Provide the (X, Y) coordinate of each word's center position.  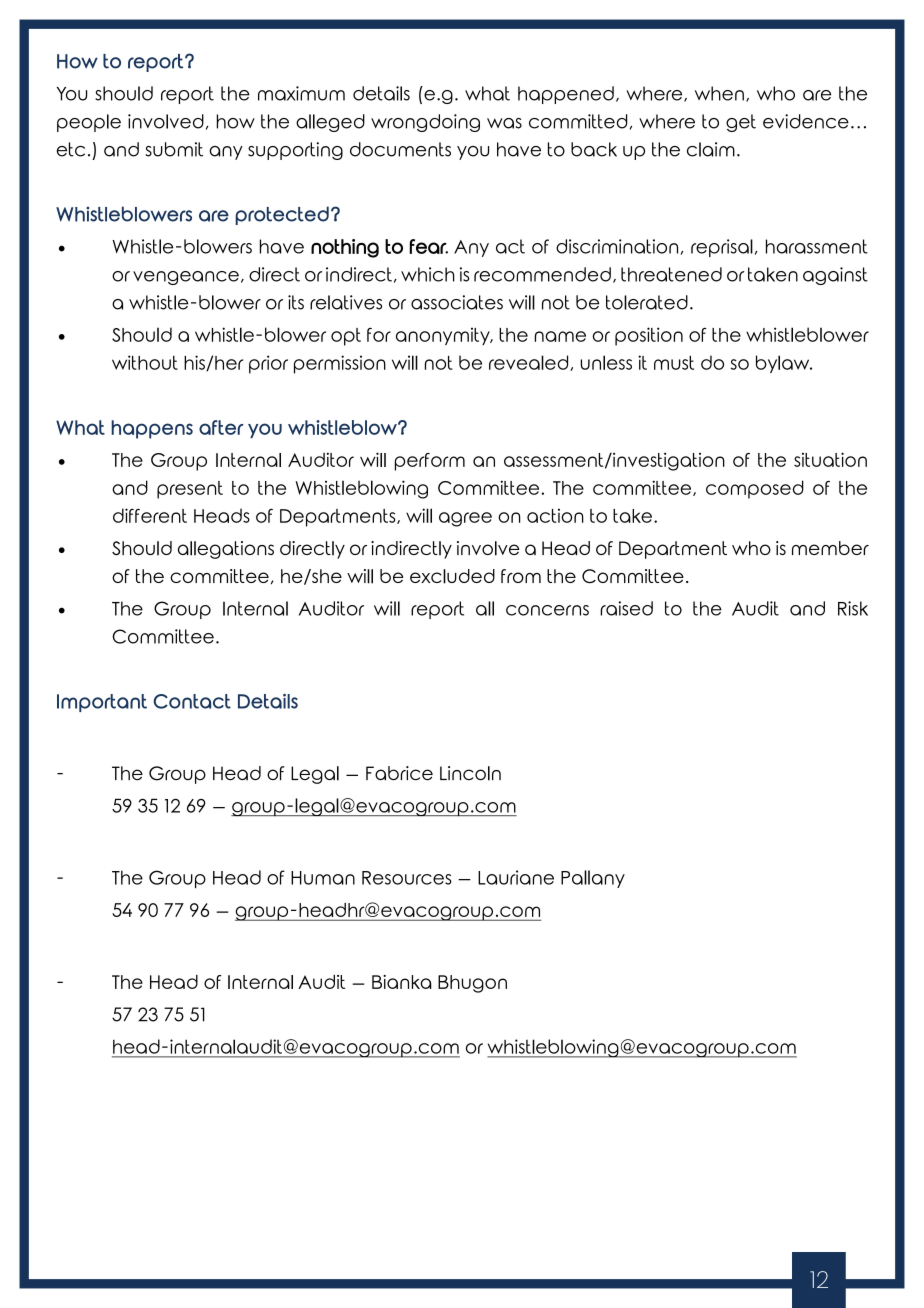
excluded (452, 576)
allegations (226, 550)
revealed (530, 363)
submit (174, 149)
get (741, 123)
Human (323, 878)
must (674, 363)
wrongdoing (425, 123)
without (145, 362)
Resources (407, 878)
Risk (853, 608)
